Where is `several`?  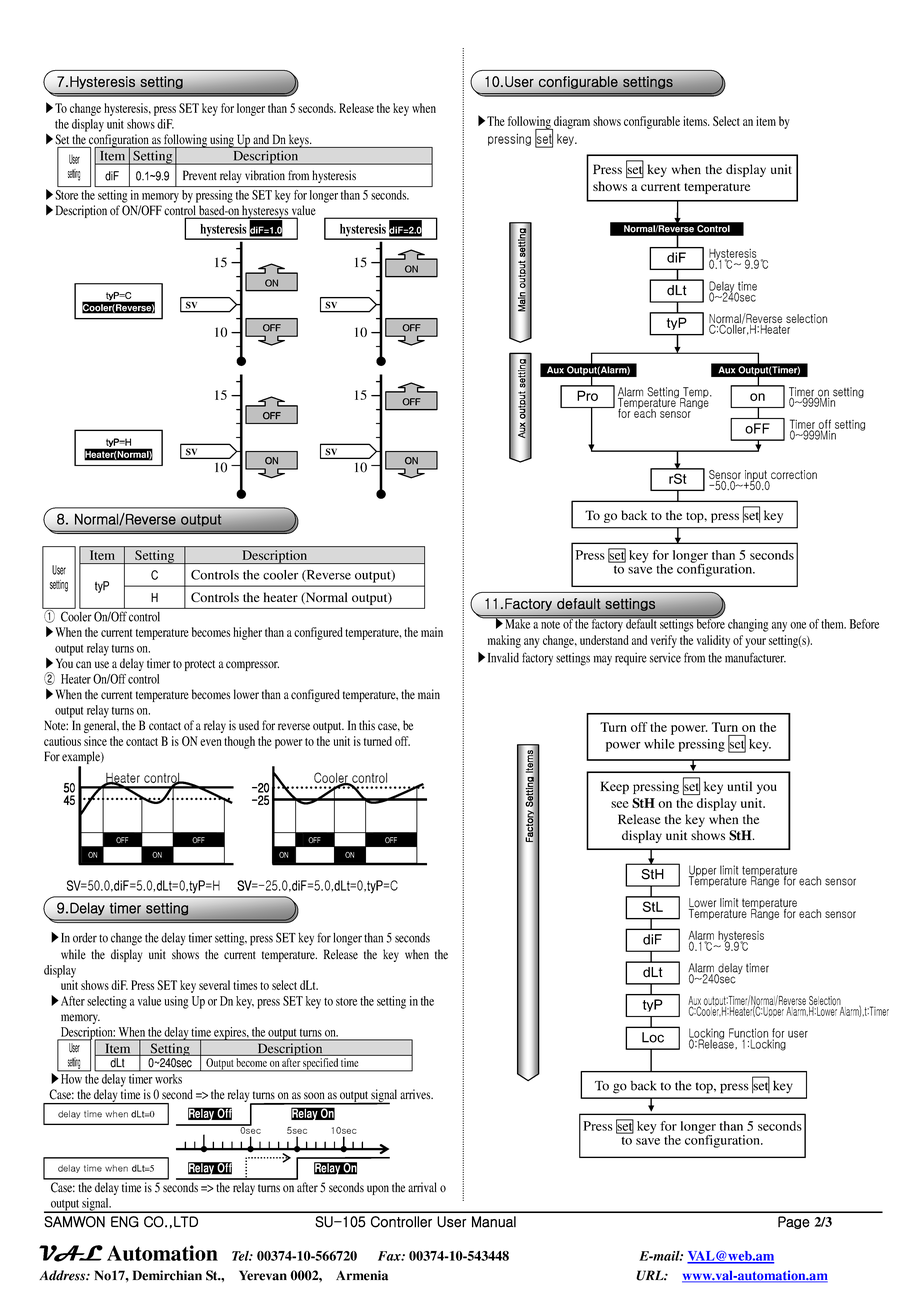 several is located at coordinates (214, 985).
